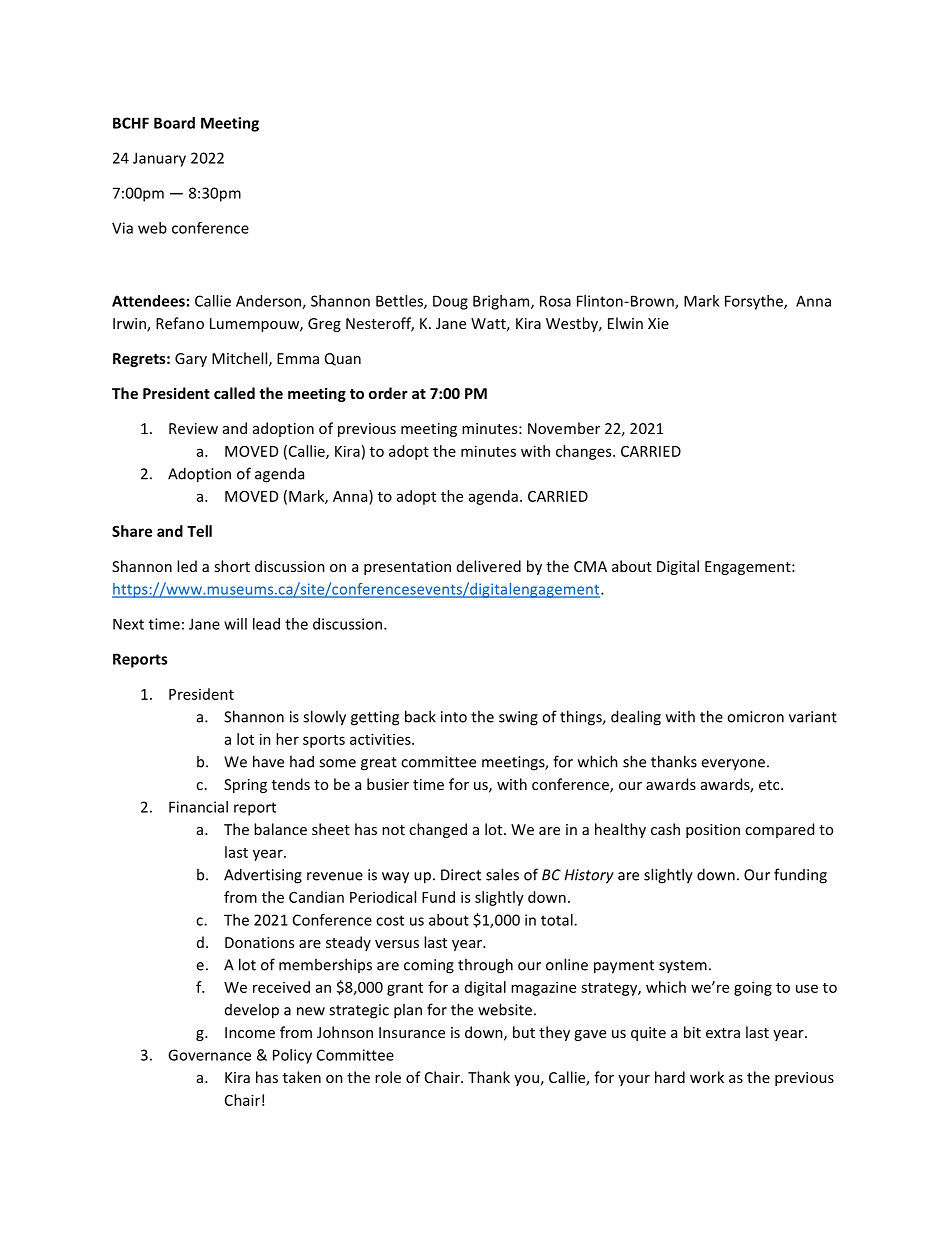 The height and width of the document is (1233, 952). Describe the element at coordinates (723, 1033) in the document. I see `extra` at that location.
